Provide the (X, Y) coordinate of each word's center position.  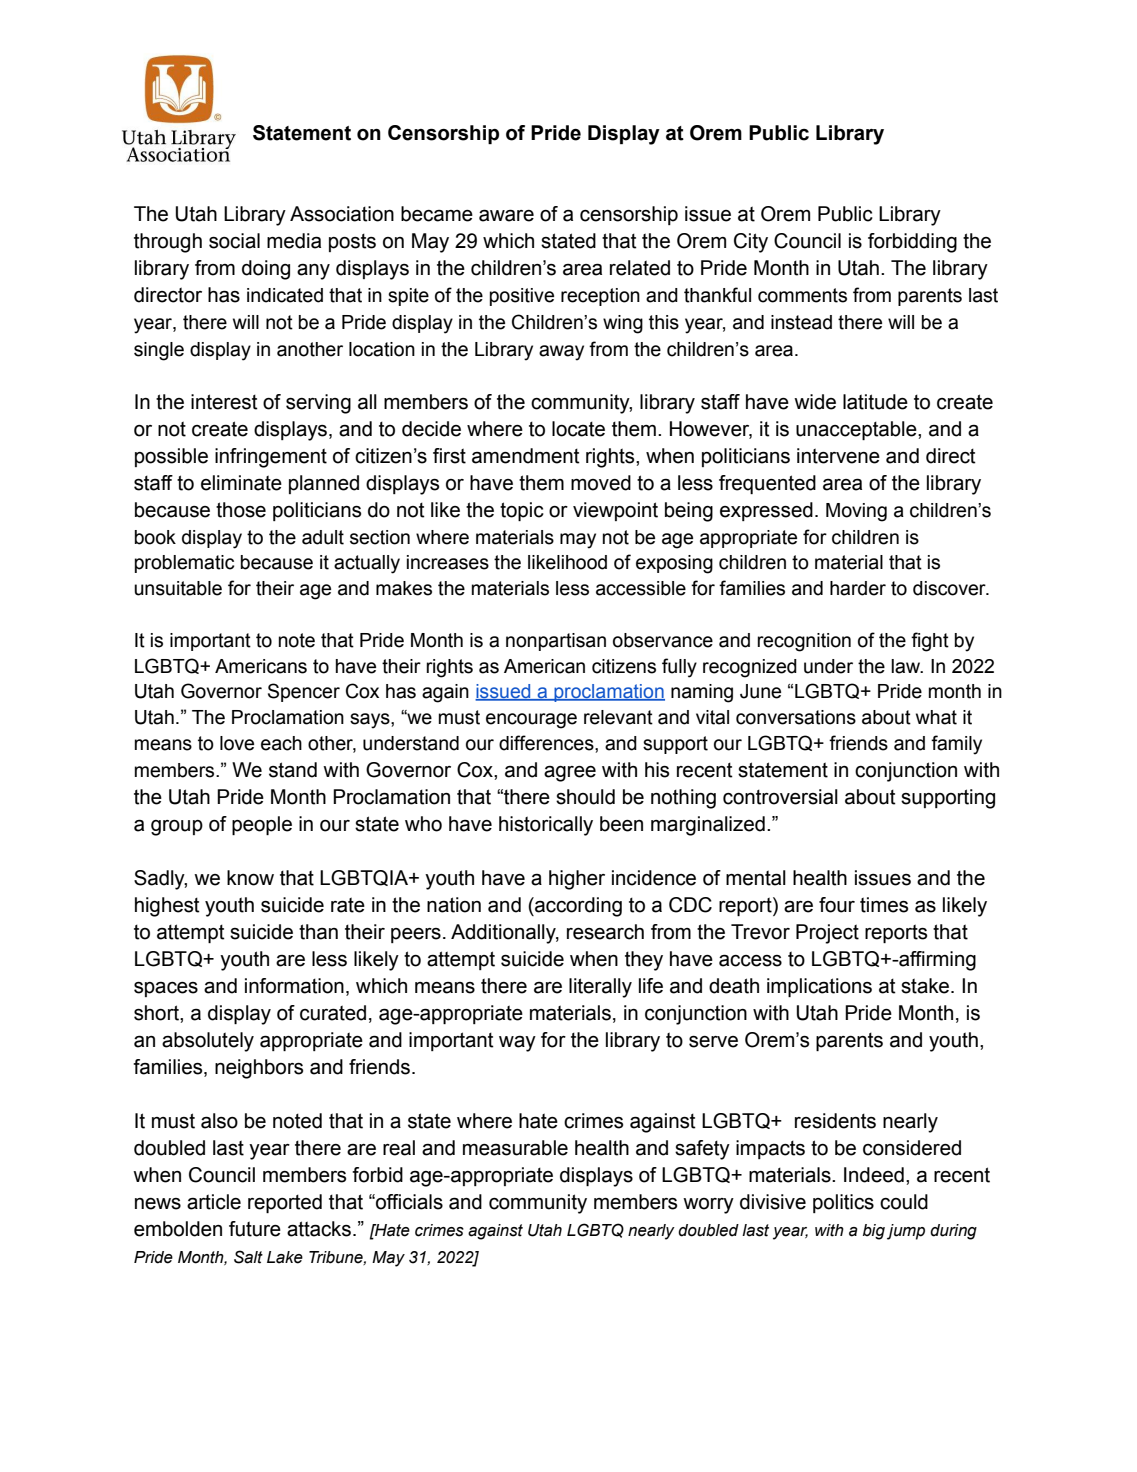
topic (522, 511)
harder (858, 588)
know (250, 878)
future (255, 1229)
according (577, 907)
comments (802, 295)
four (837, 905)
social (234, 241)
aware (506, 215)
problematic (184, 564)
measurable (515, 1148)
